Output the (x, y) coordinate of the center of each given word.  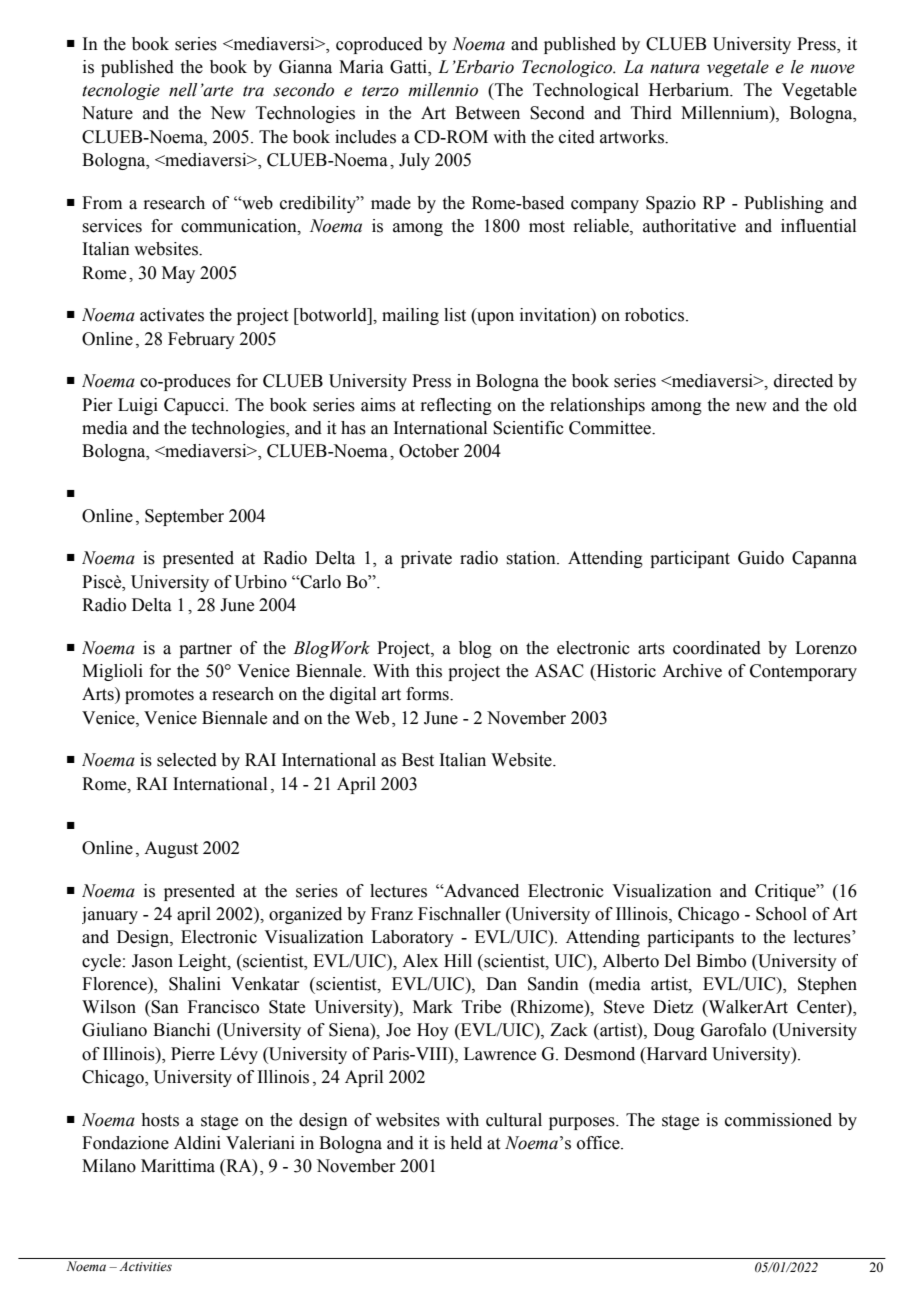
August (171, 849)
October (429, 451)
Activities (145, 1266)
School (781, 914)
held (466, 1143)
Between (487, 113)
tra (253, 91)
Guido (761, 558)
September (184, 517)
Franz (392, 914)
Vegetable (819, 91)
